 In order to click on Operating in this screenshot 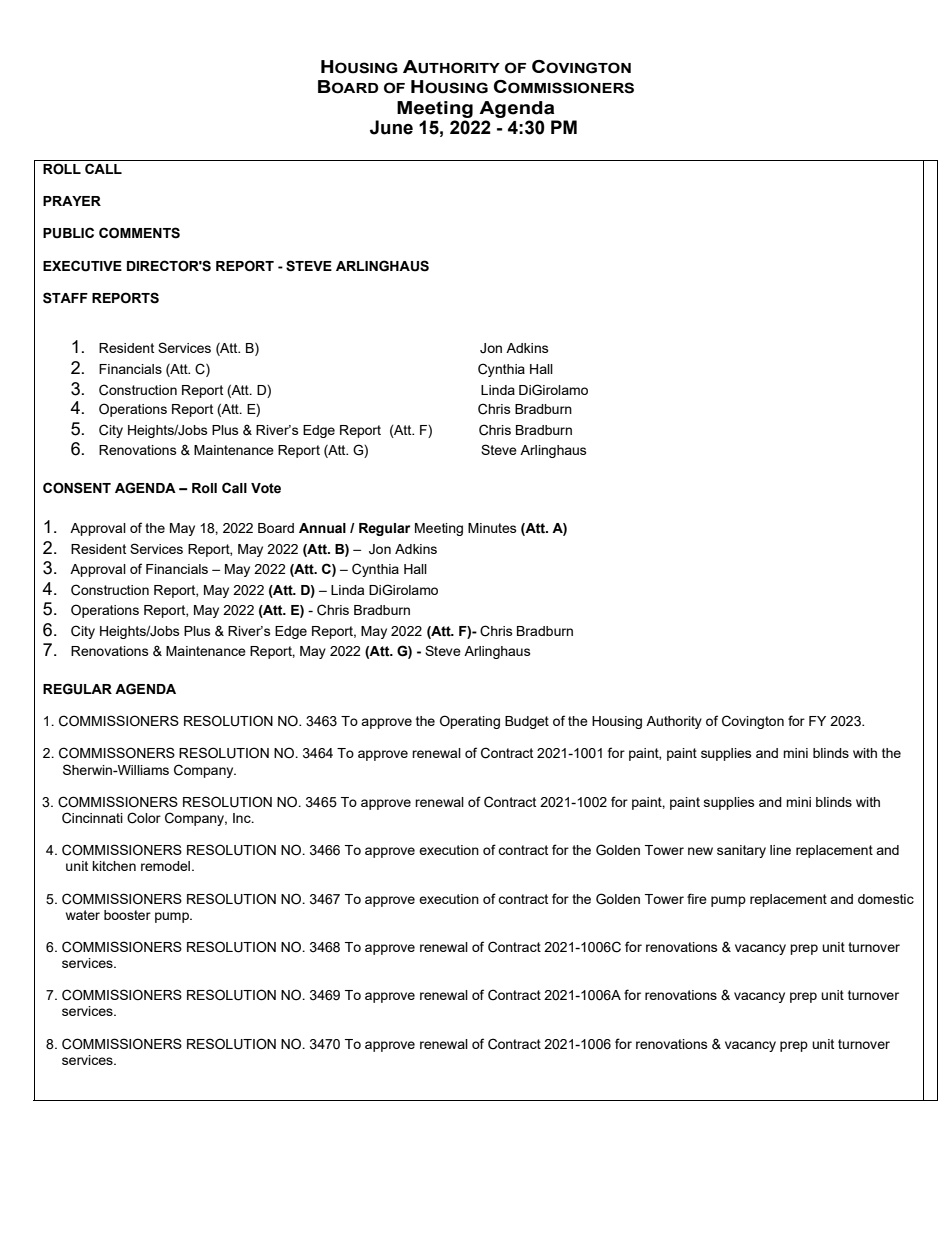, I will do `click(470, 722)`.
